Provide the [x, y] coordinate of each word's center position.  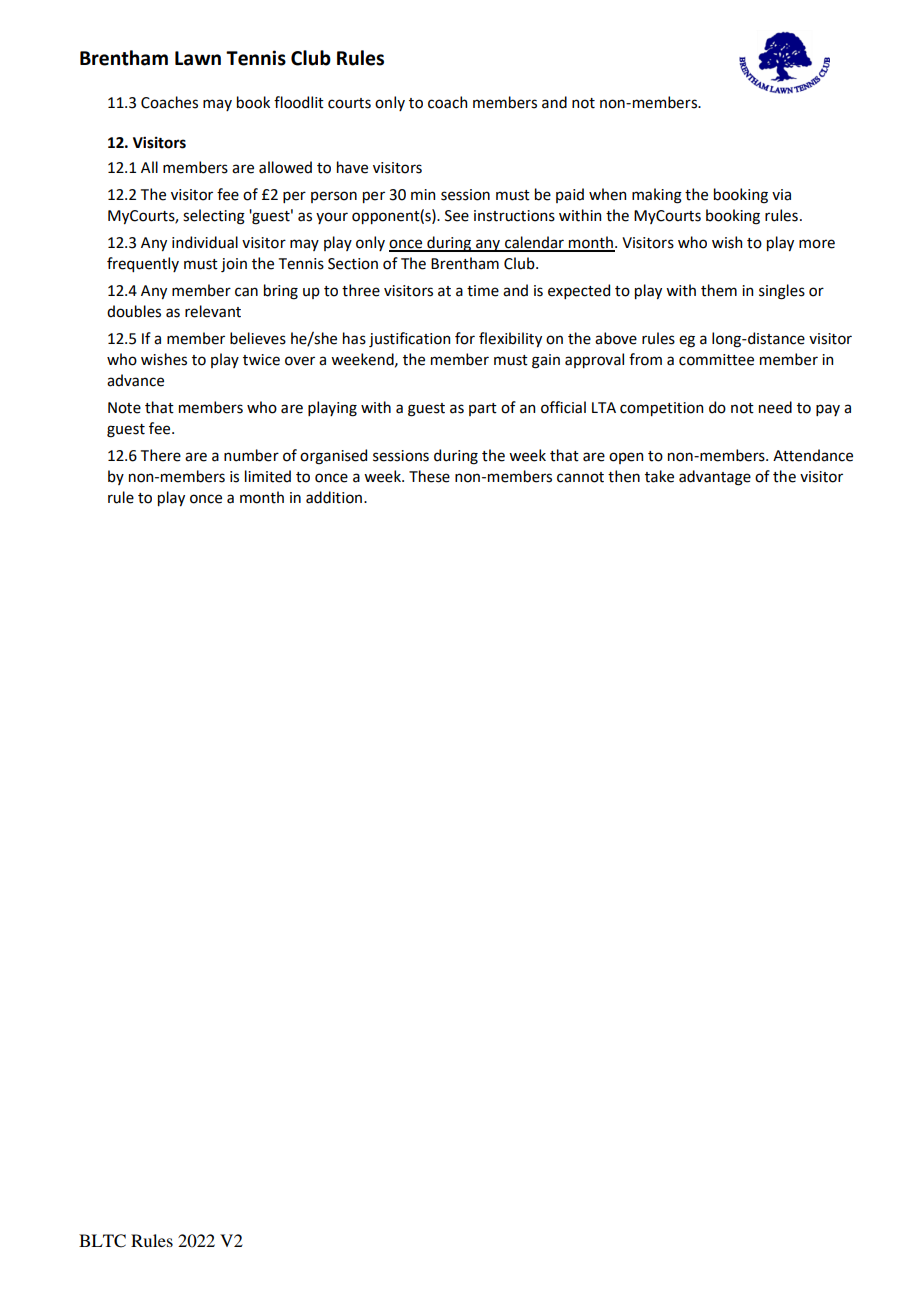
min [423, 194]
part [483, 409]
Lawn [198, 58]
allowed [285, 167]
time [483, 291]
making [657, 196]
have [352, 167]
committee [716, 360]
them [719, 290]
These [429, 476]
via [781, 195]
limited [268, 476]
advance [135, 380]
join [234, 265]
